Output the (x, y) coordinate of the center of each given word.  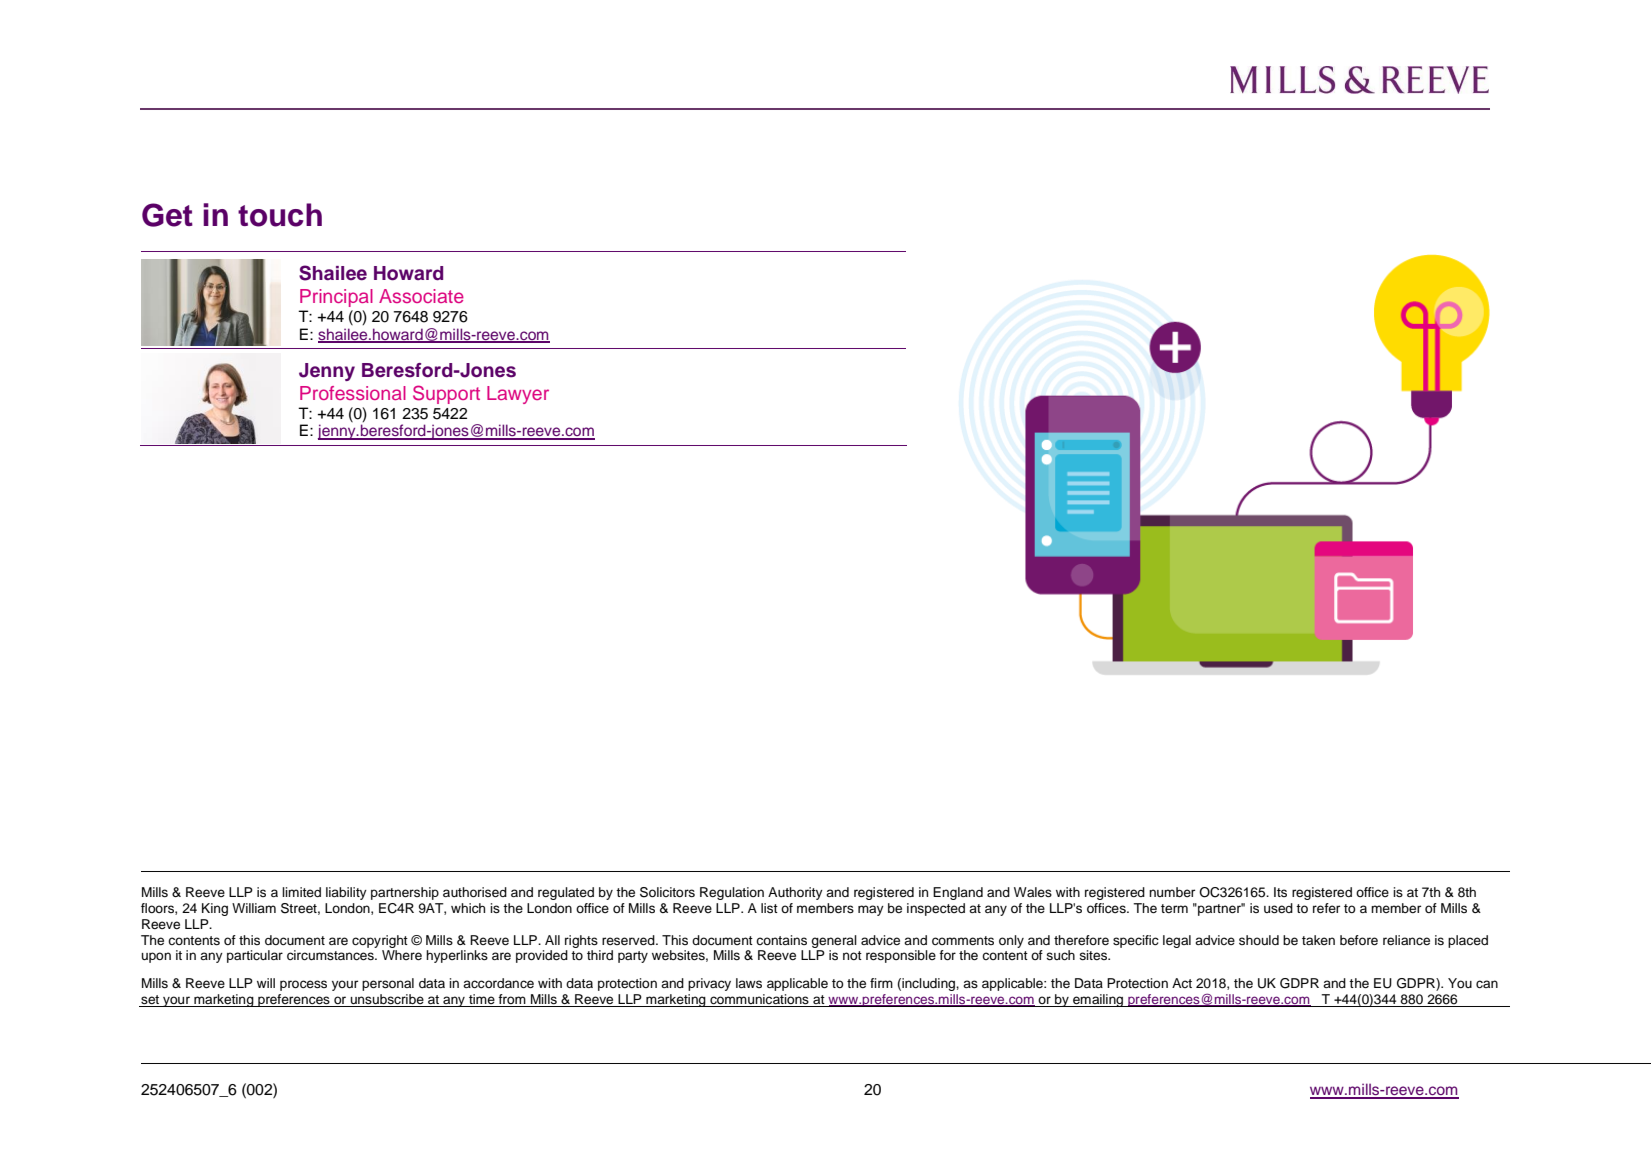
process (303, 985)
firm (881, 983)
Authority (795, 893)
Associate (421, 296)
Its (1280, 892)
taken (1318, 940)
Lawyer (518, 395)
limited (301, 892)
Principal (336, 298)
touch (280, 215)
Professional (353, 393)
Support (446, 394)
